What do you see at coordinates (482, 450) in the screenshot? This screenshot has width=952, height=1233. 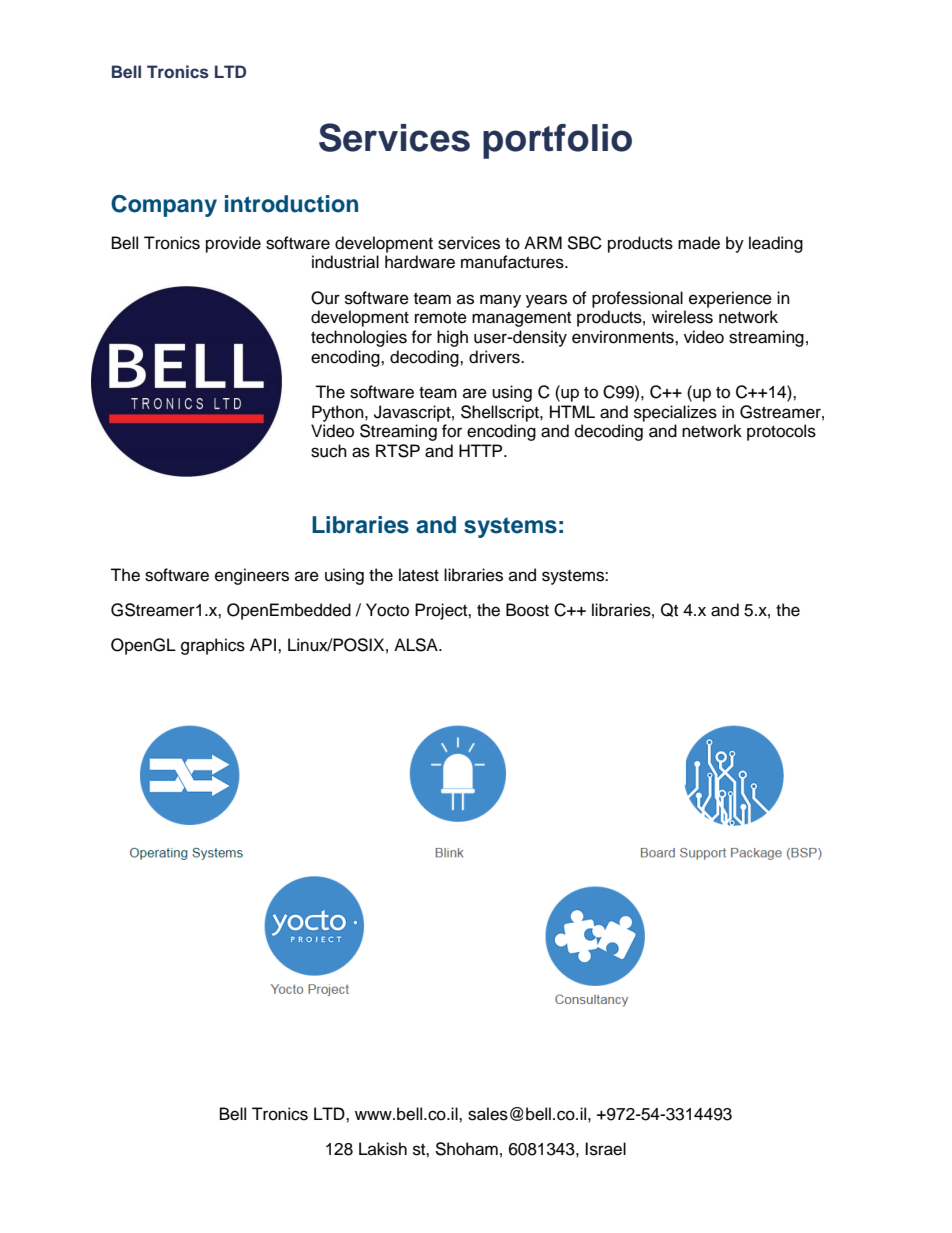 I see `HTTP` at bounding box center [482, 450].
